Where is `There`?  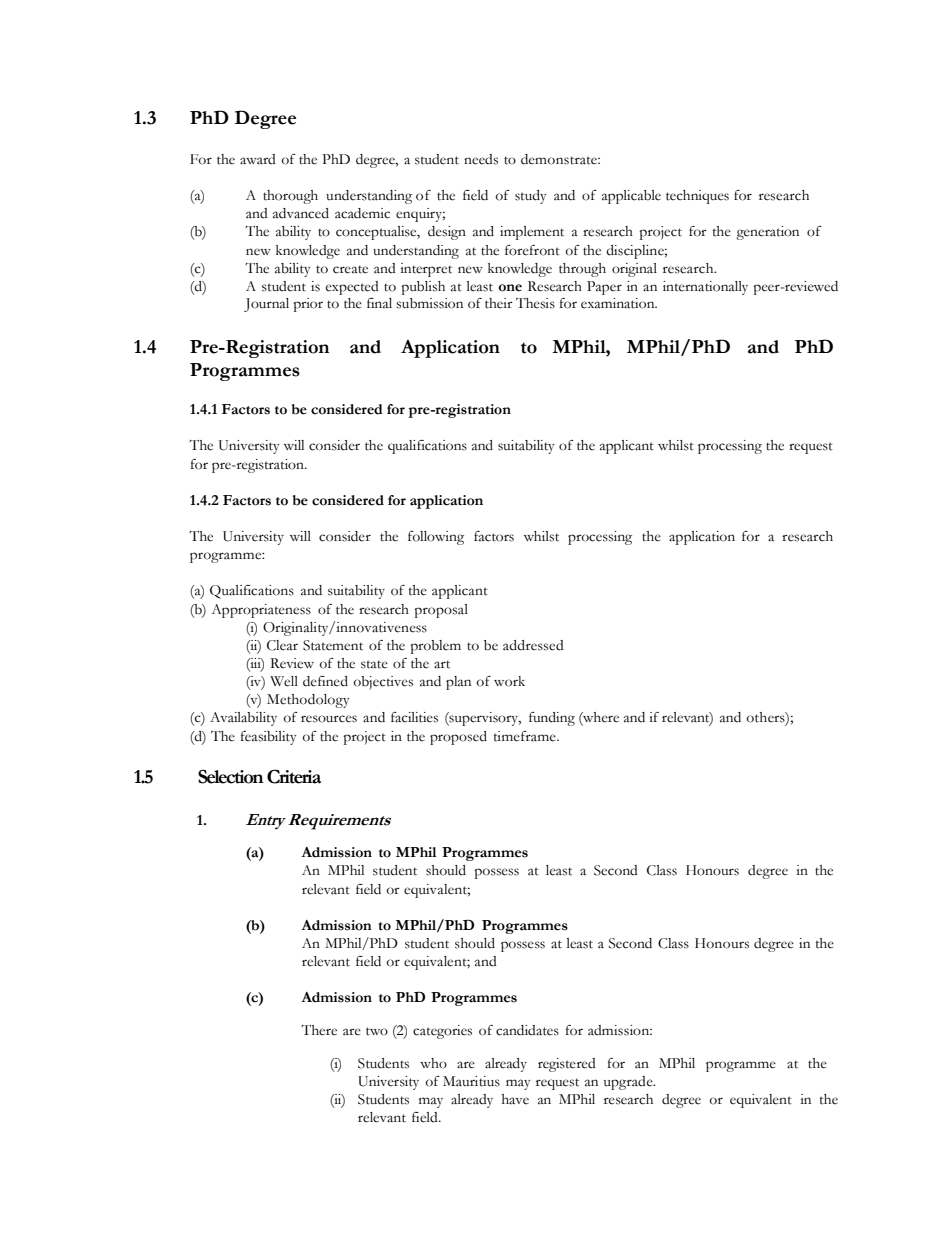
There is located at coordinates (319, 1030).
